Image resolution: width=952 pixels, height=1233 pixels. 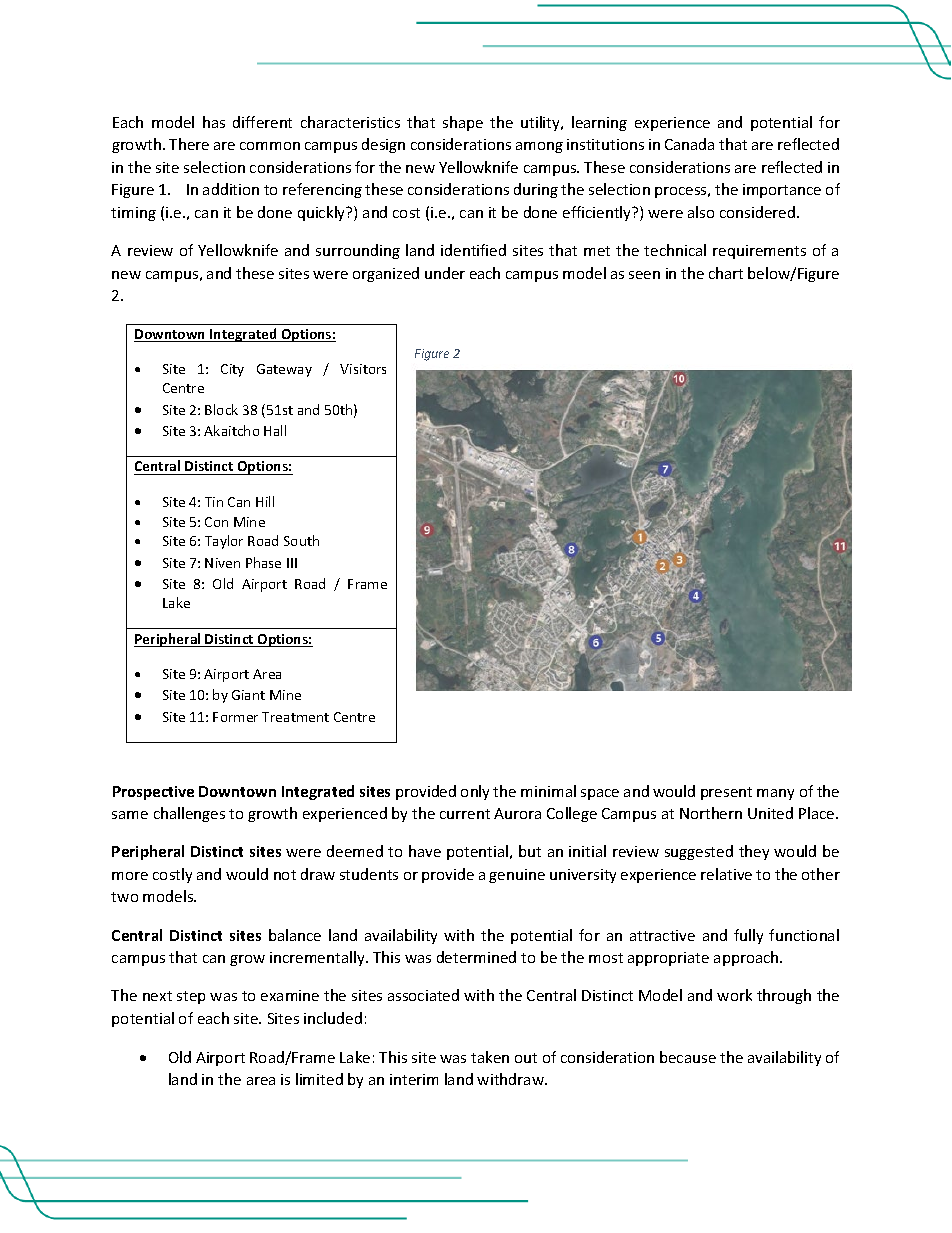 What do you see at coordinates (726, 273) in the document?
I see `chart` at bounding box center [726, 273].
